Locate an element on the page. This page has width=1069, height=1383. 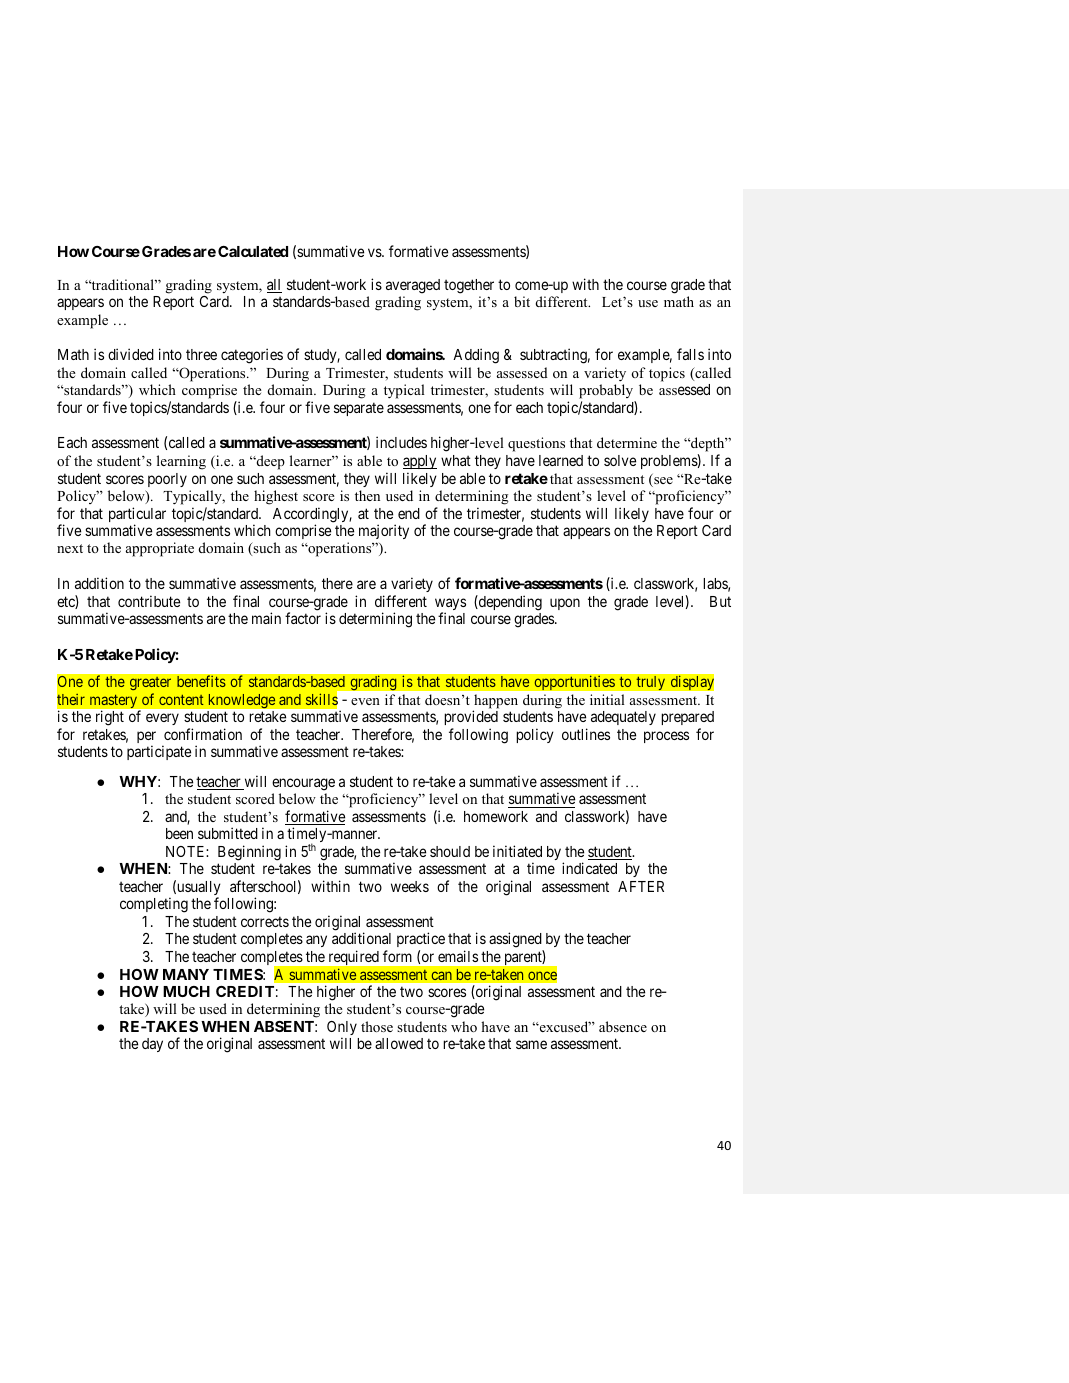
even is located at coordinates (365, 701).
